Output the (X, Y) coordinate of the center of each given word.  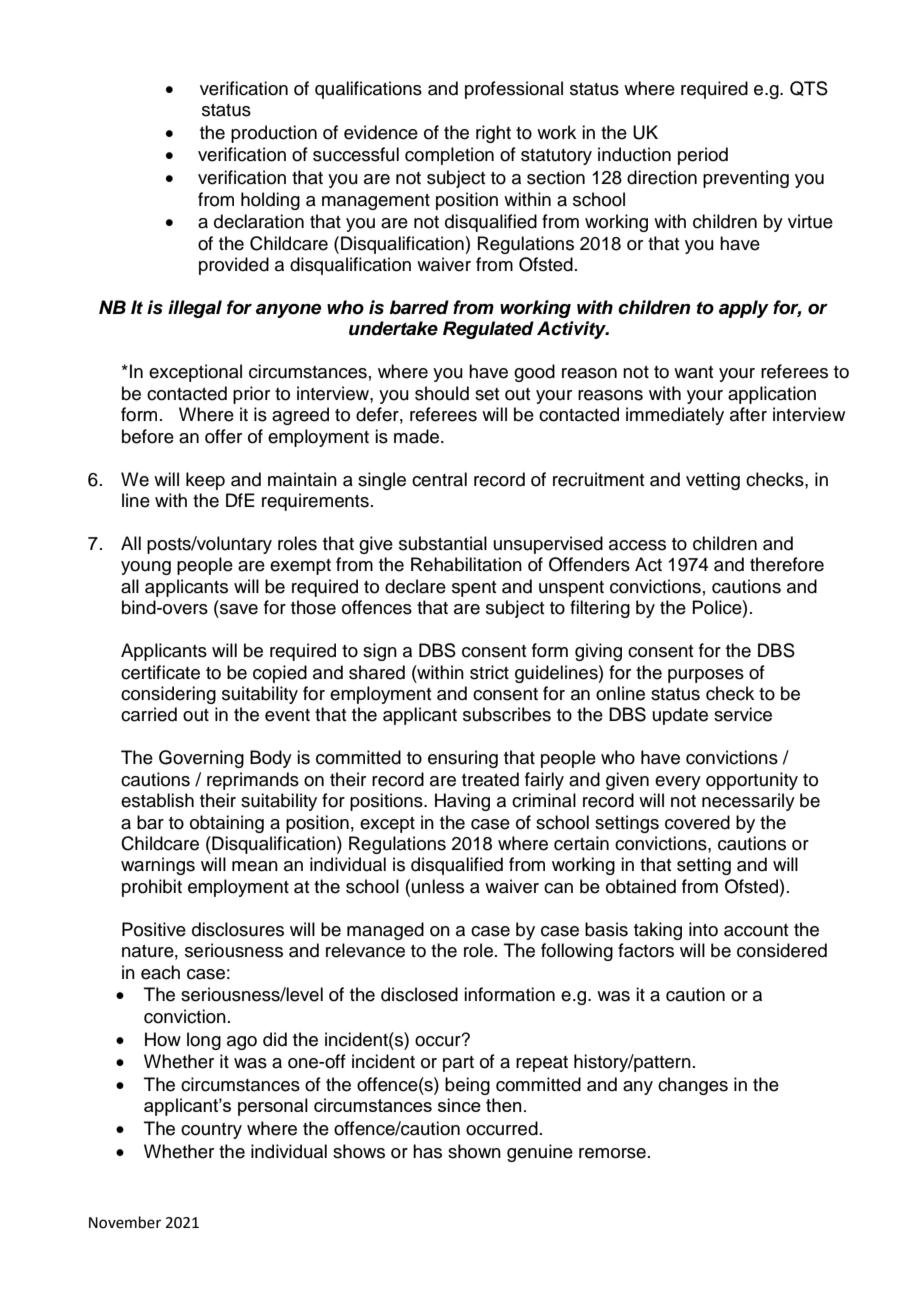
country (211, 1131)
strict (489, 672)
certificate (160, 672)
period (703, 156)
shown (474, 1151)
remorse (612, 1153)
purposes (706, 676)
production (274, 134)
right (493, 134)
